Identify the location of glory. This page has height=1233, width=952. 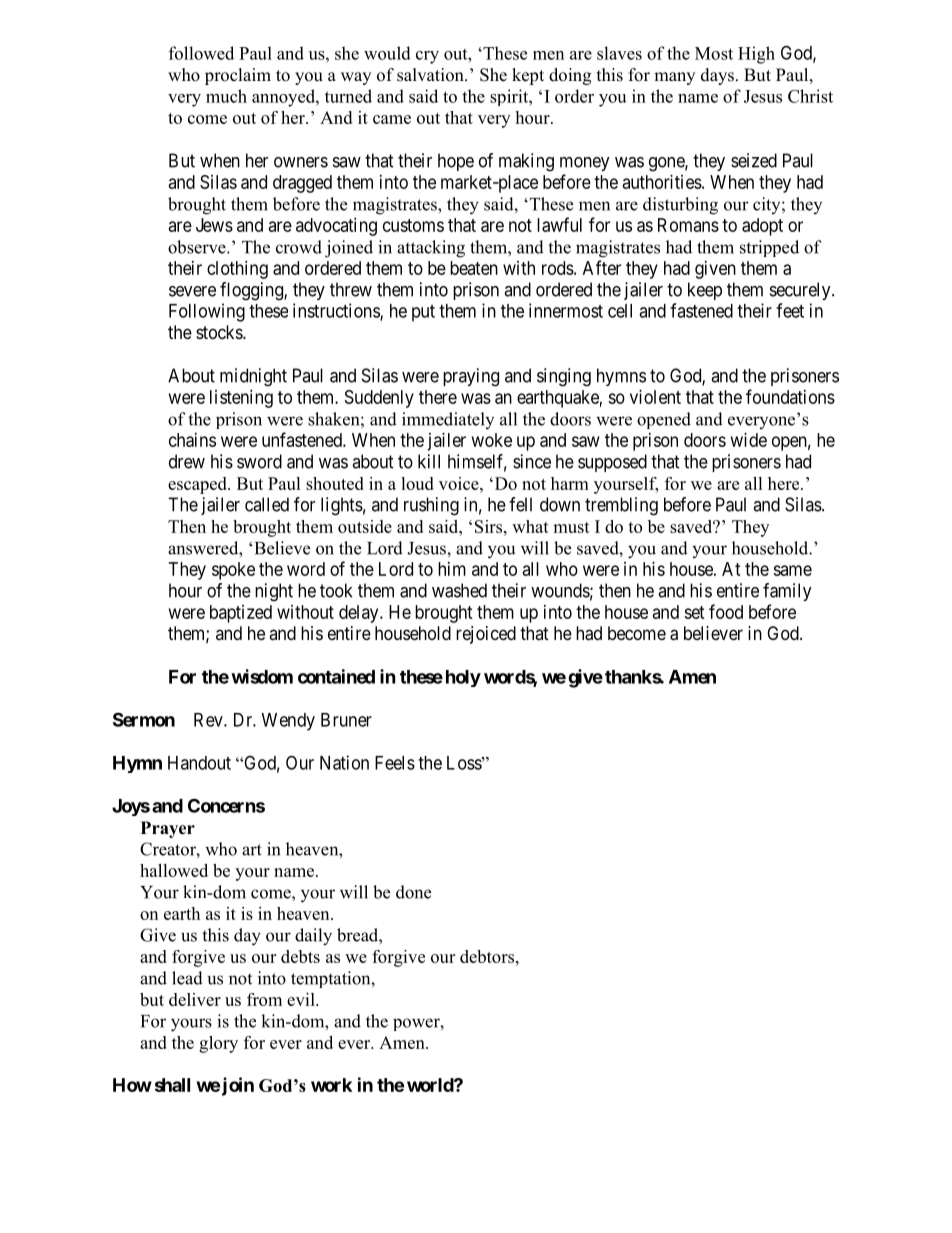
(218, 1044).
